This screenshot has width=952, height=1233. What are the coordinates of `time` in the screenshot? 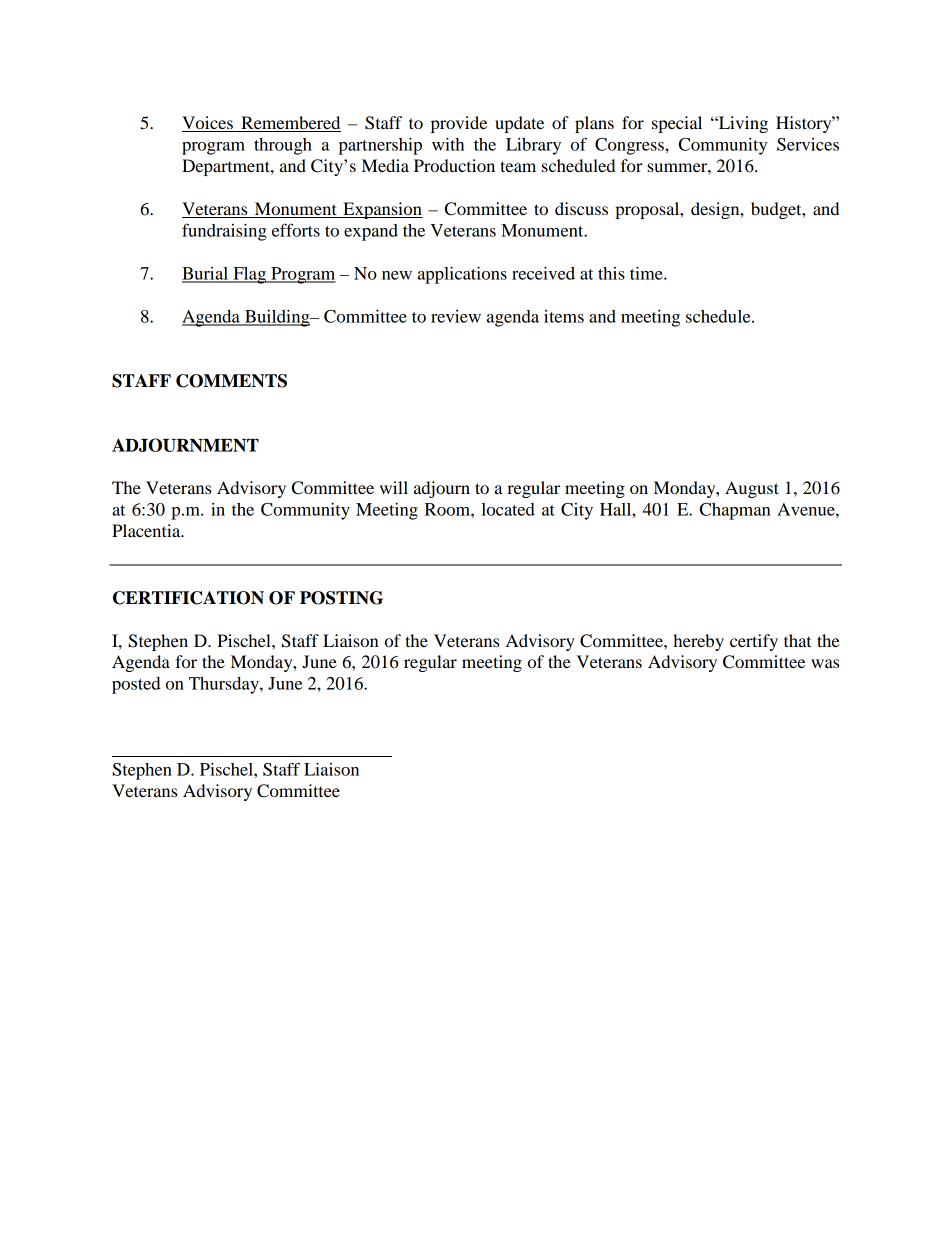 It's located at (647, 273).
